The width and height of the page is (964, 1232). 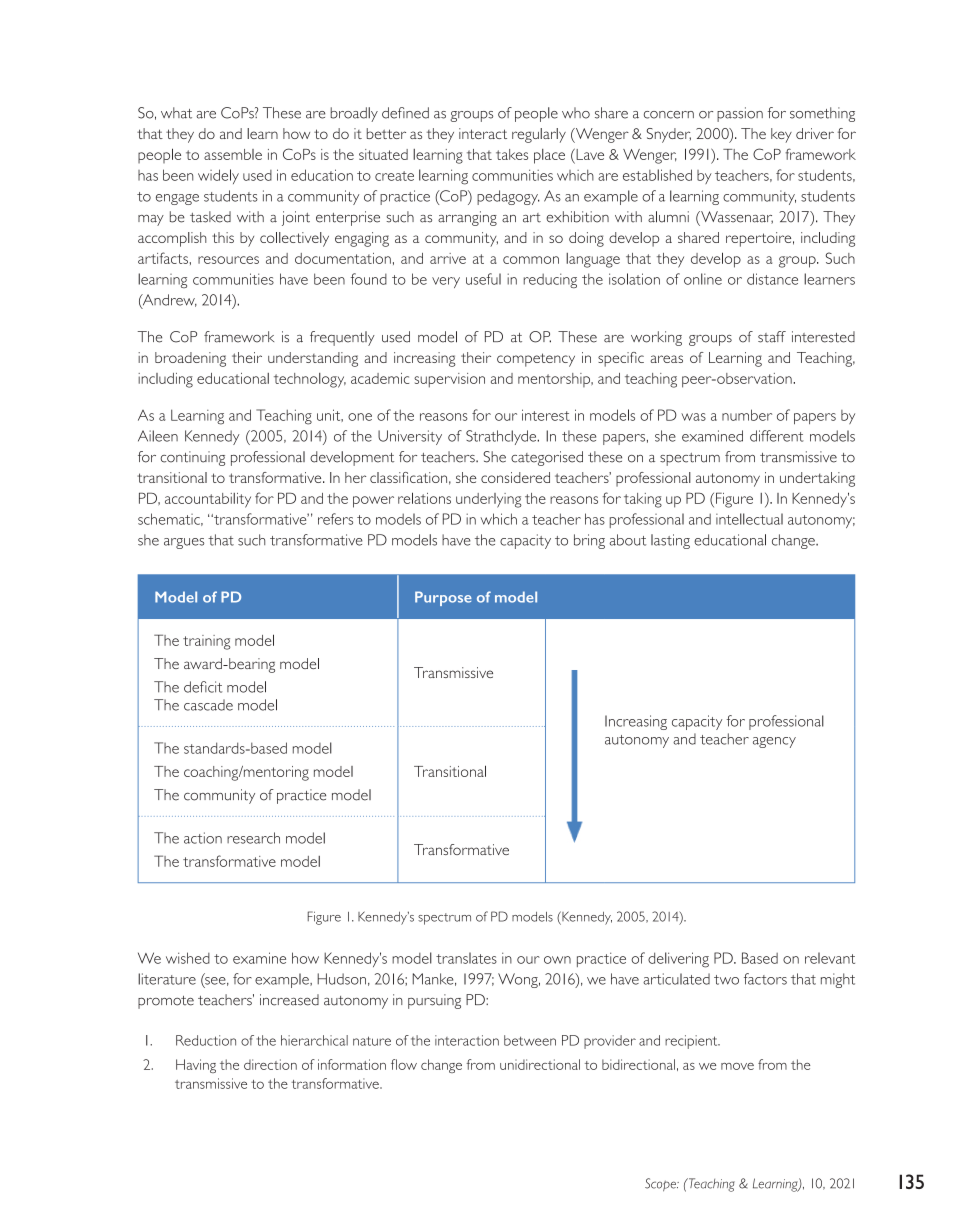 What do you see at coordinates (190, 359) in the page?
I see `broadening` at bounding box center [190, 359].
